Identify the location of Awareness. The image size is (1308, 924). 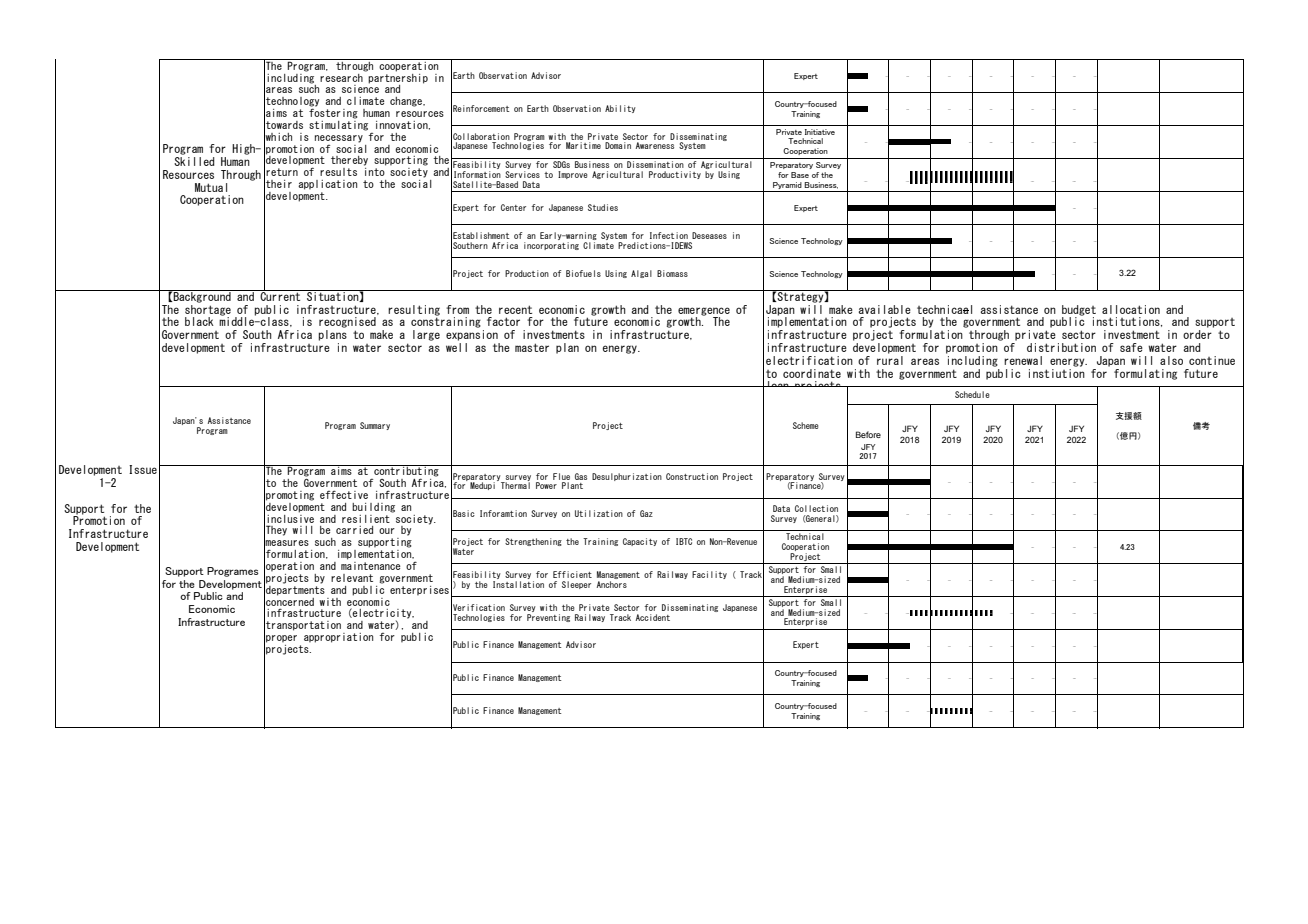
(655, 145).
